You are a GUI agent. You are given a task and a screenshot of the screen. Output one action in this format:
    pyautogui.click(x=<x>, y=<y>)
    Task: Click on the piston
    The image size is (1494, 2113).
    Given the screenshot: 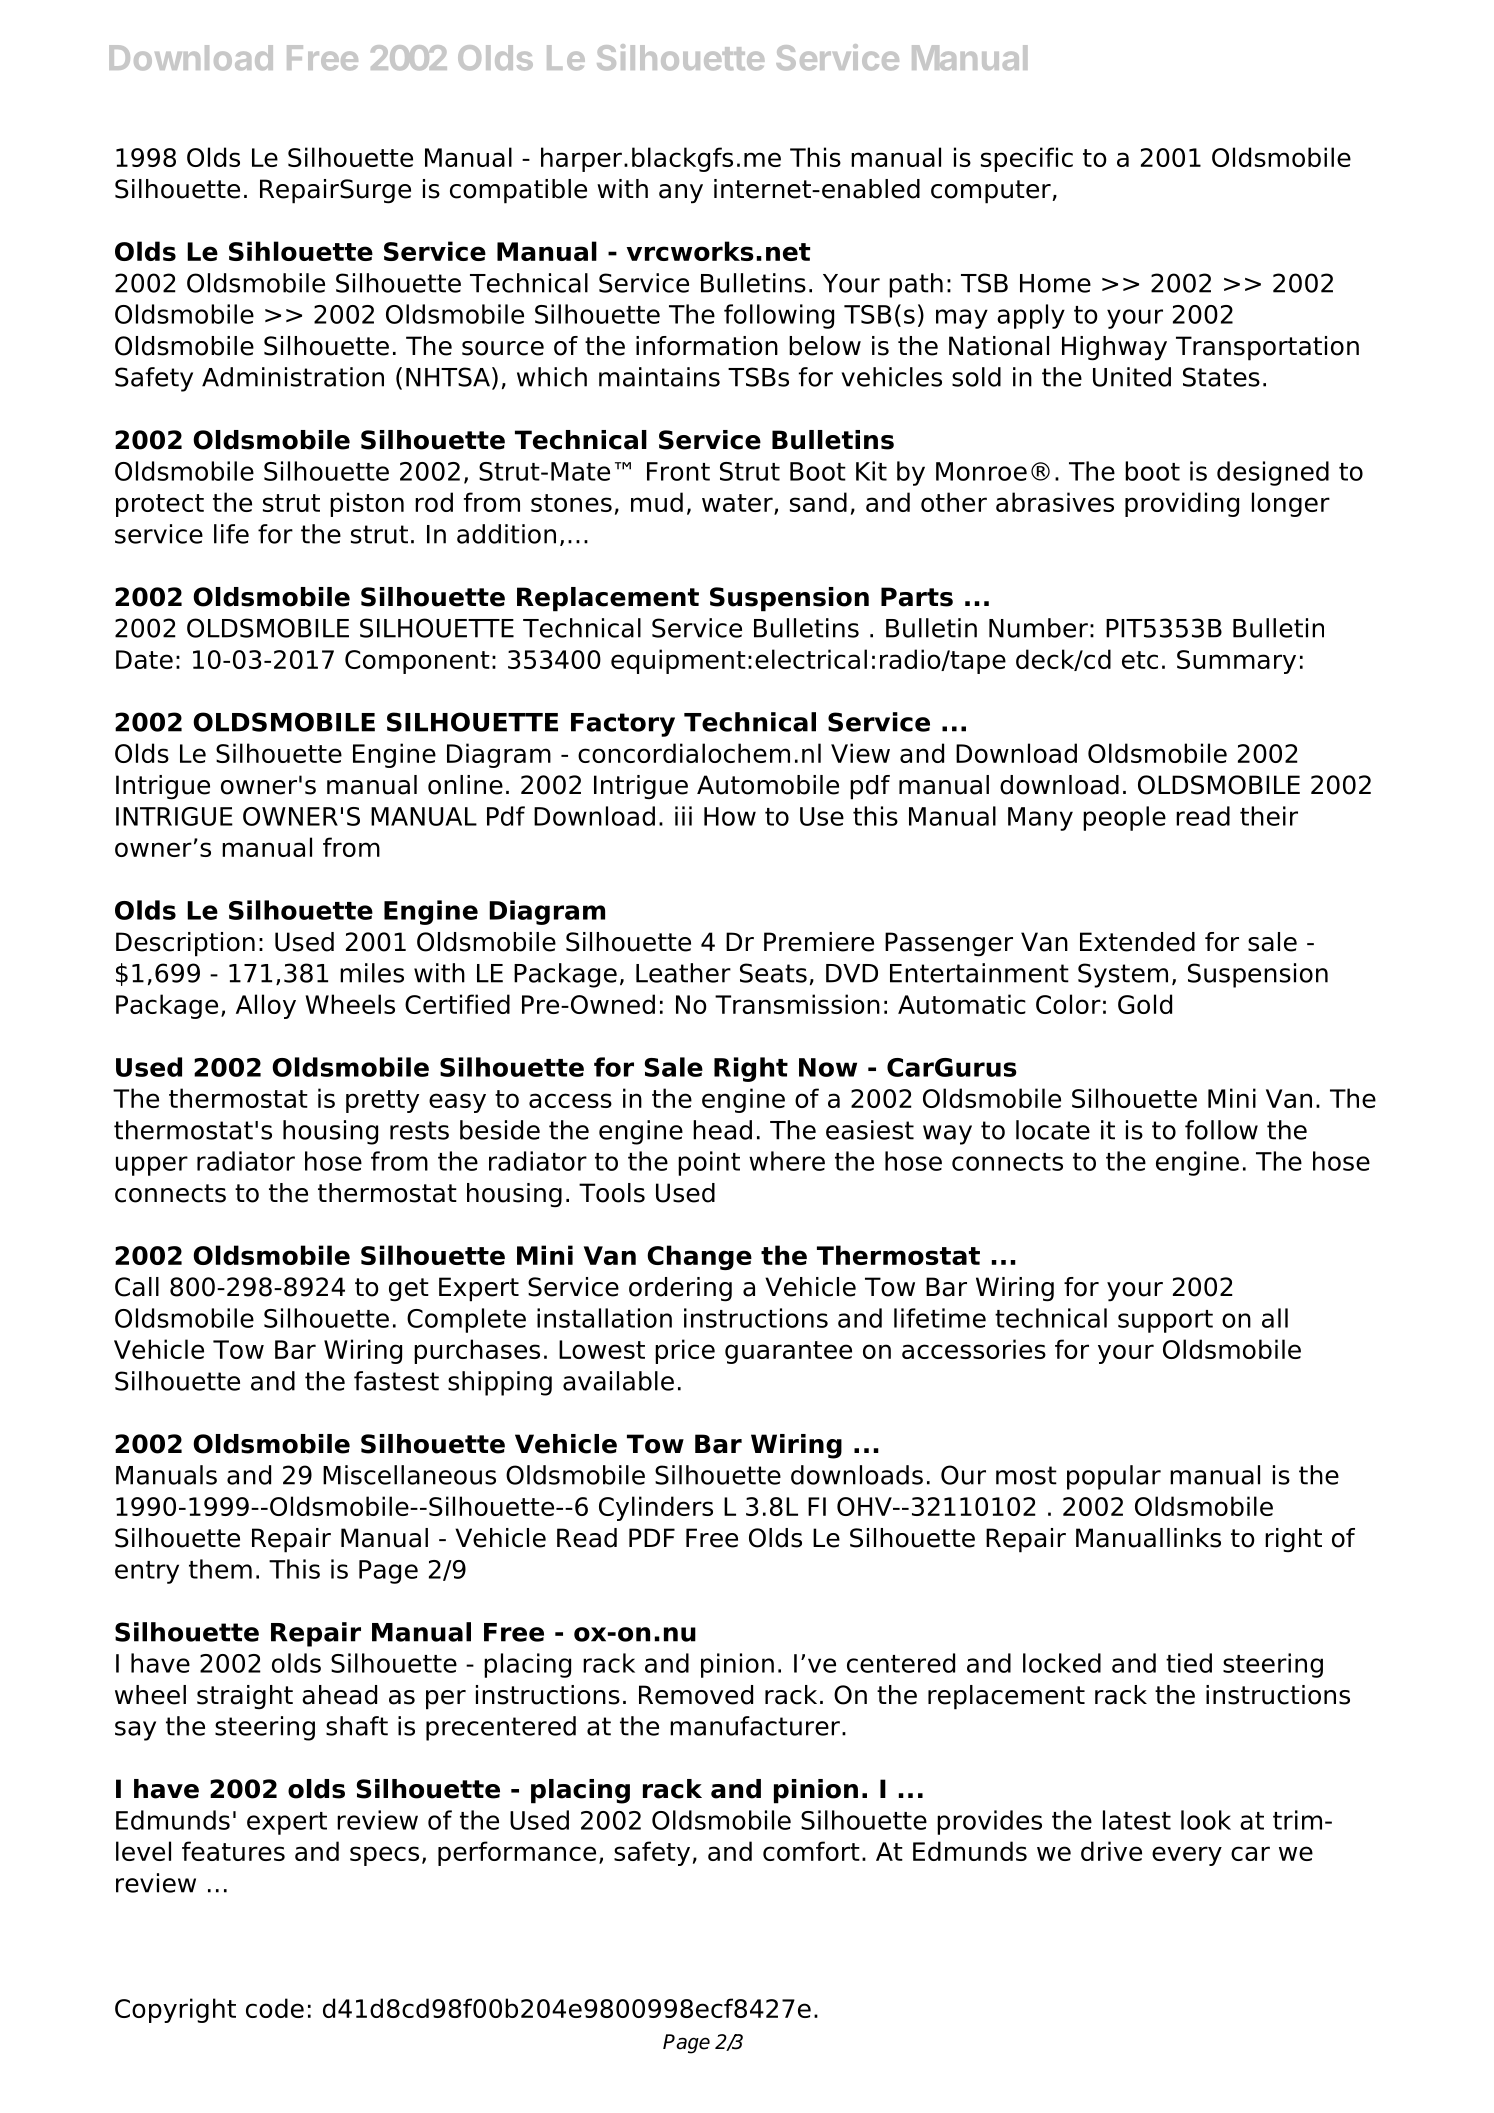 What is the action you would take?
    pyautogui.click(x=367, y=504)
